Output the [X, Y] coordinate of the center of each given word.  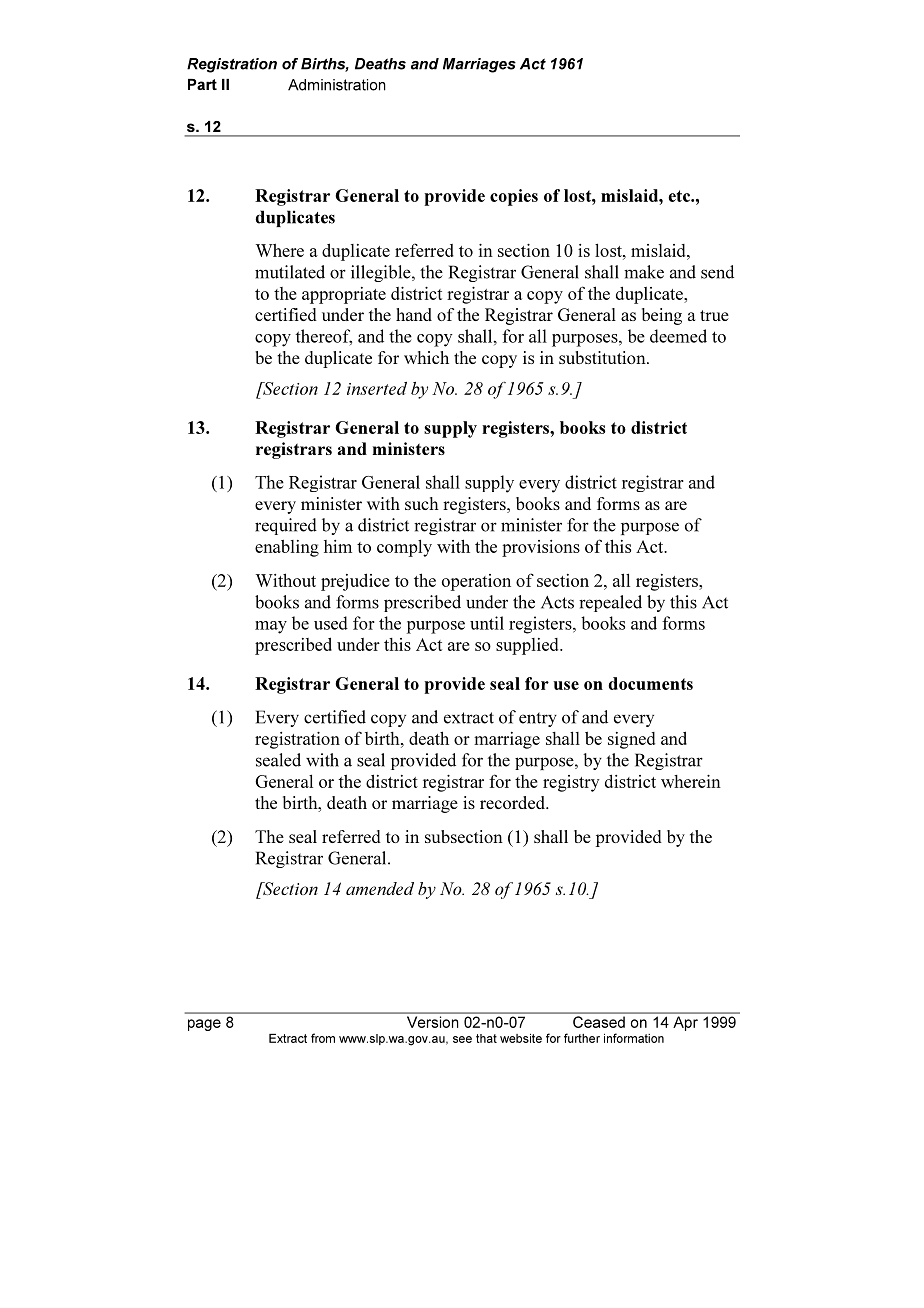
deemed [678, 336]
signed [631, 740]
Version [432, 1022]
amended [380, 888]
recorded [513, 802]
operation [476, 582]
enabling [287, 548]
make [644, 272]
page [204, 1025]
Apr [686, 1023]
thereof [323, 337]
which [426, 357]
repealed [610, 603]
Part [202, 84]
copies [514, 197]
